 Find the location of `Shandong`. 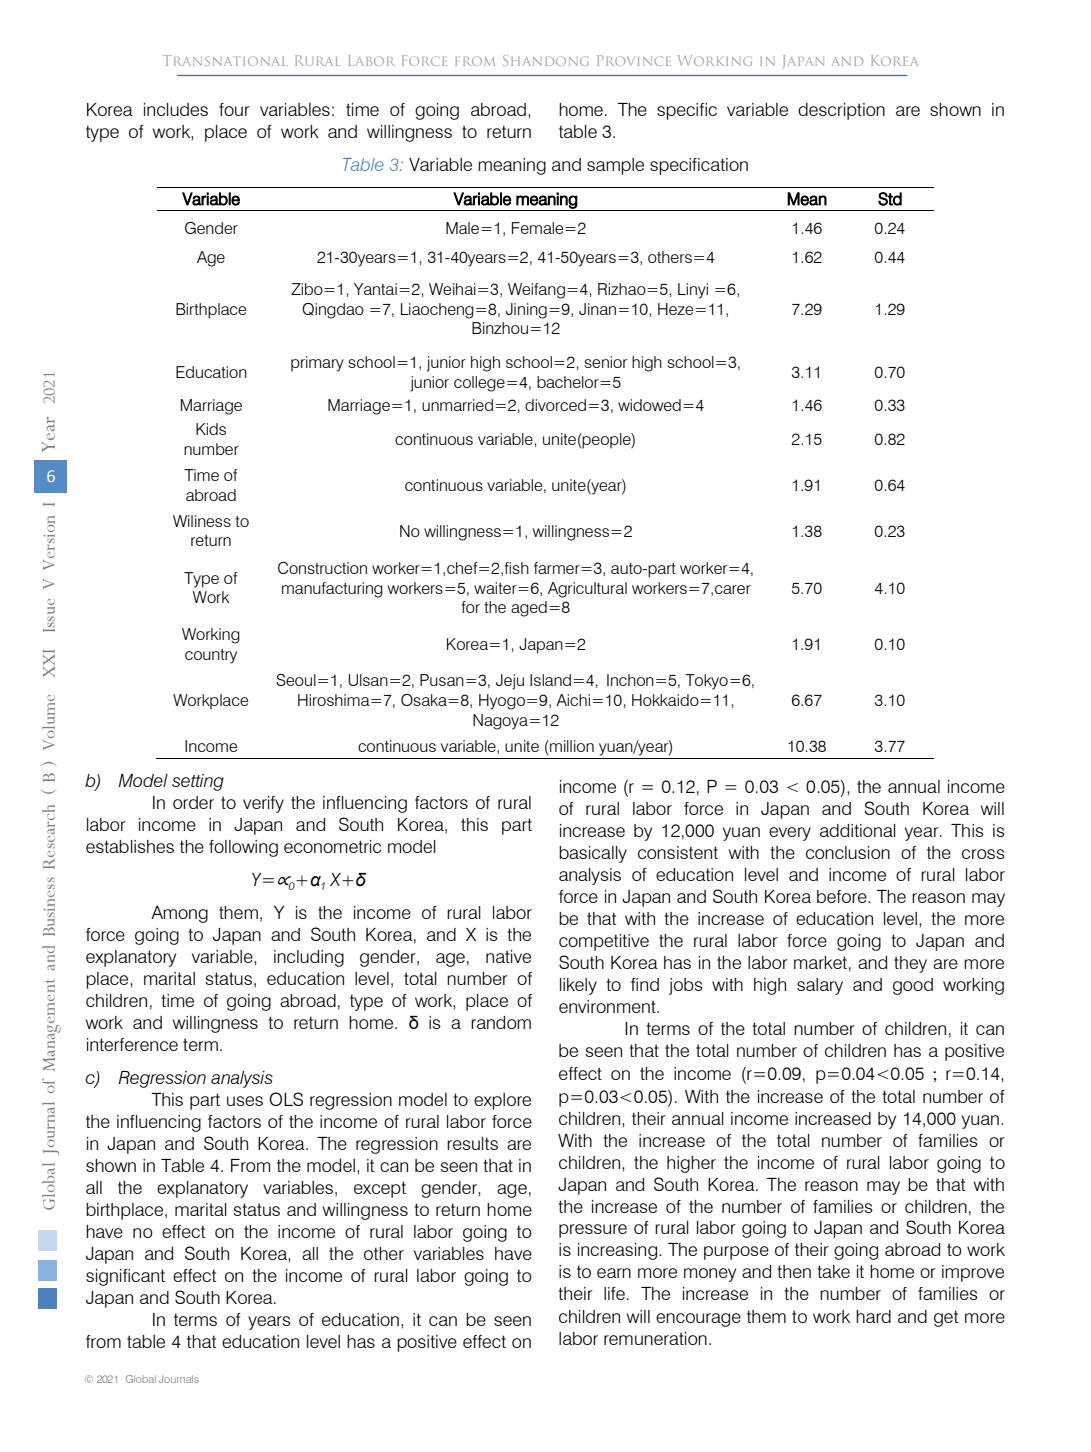

Shandong is located at coordinates (546, 60).
